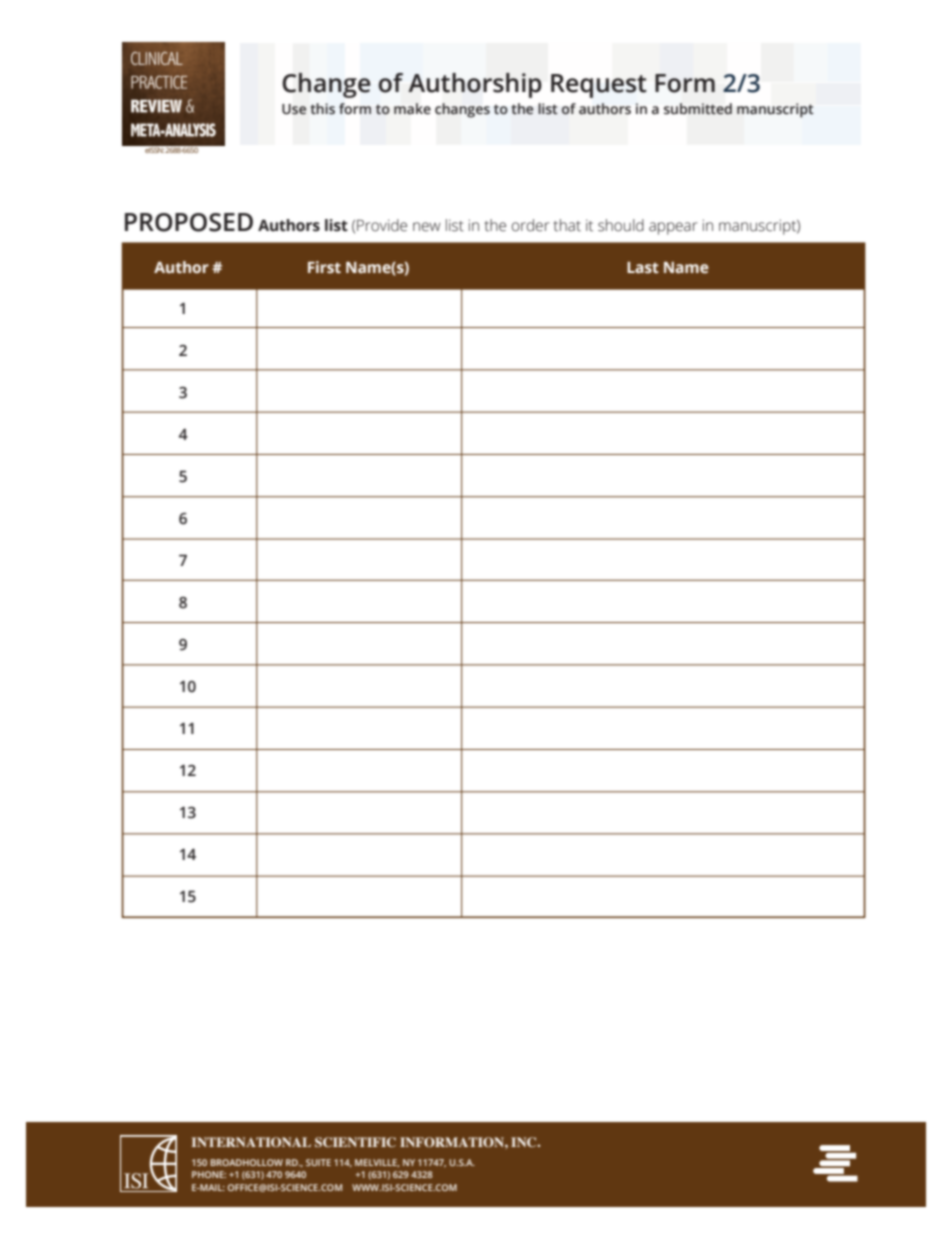  Describe the element at coordinates (251, 1142) in the screenshot. I see `INTERNATIONAL` at that location.
